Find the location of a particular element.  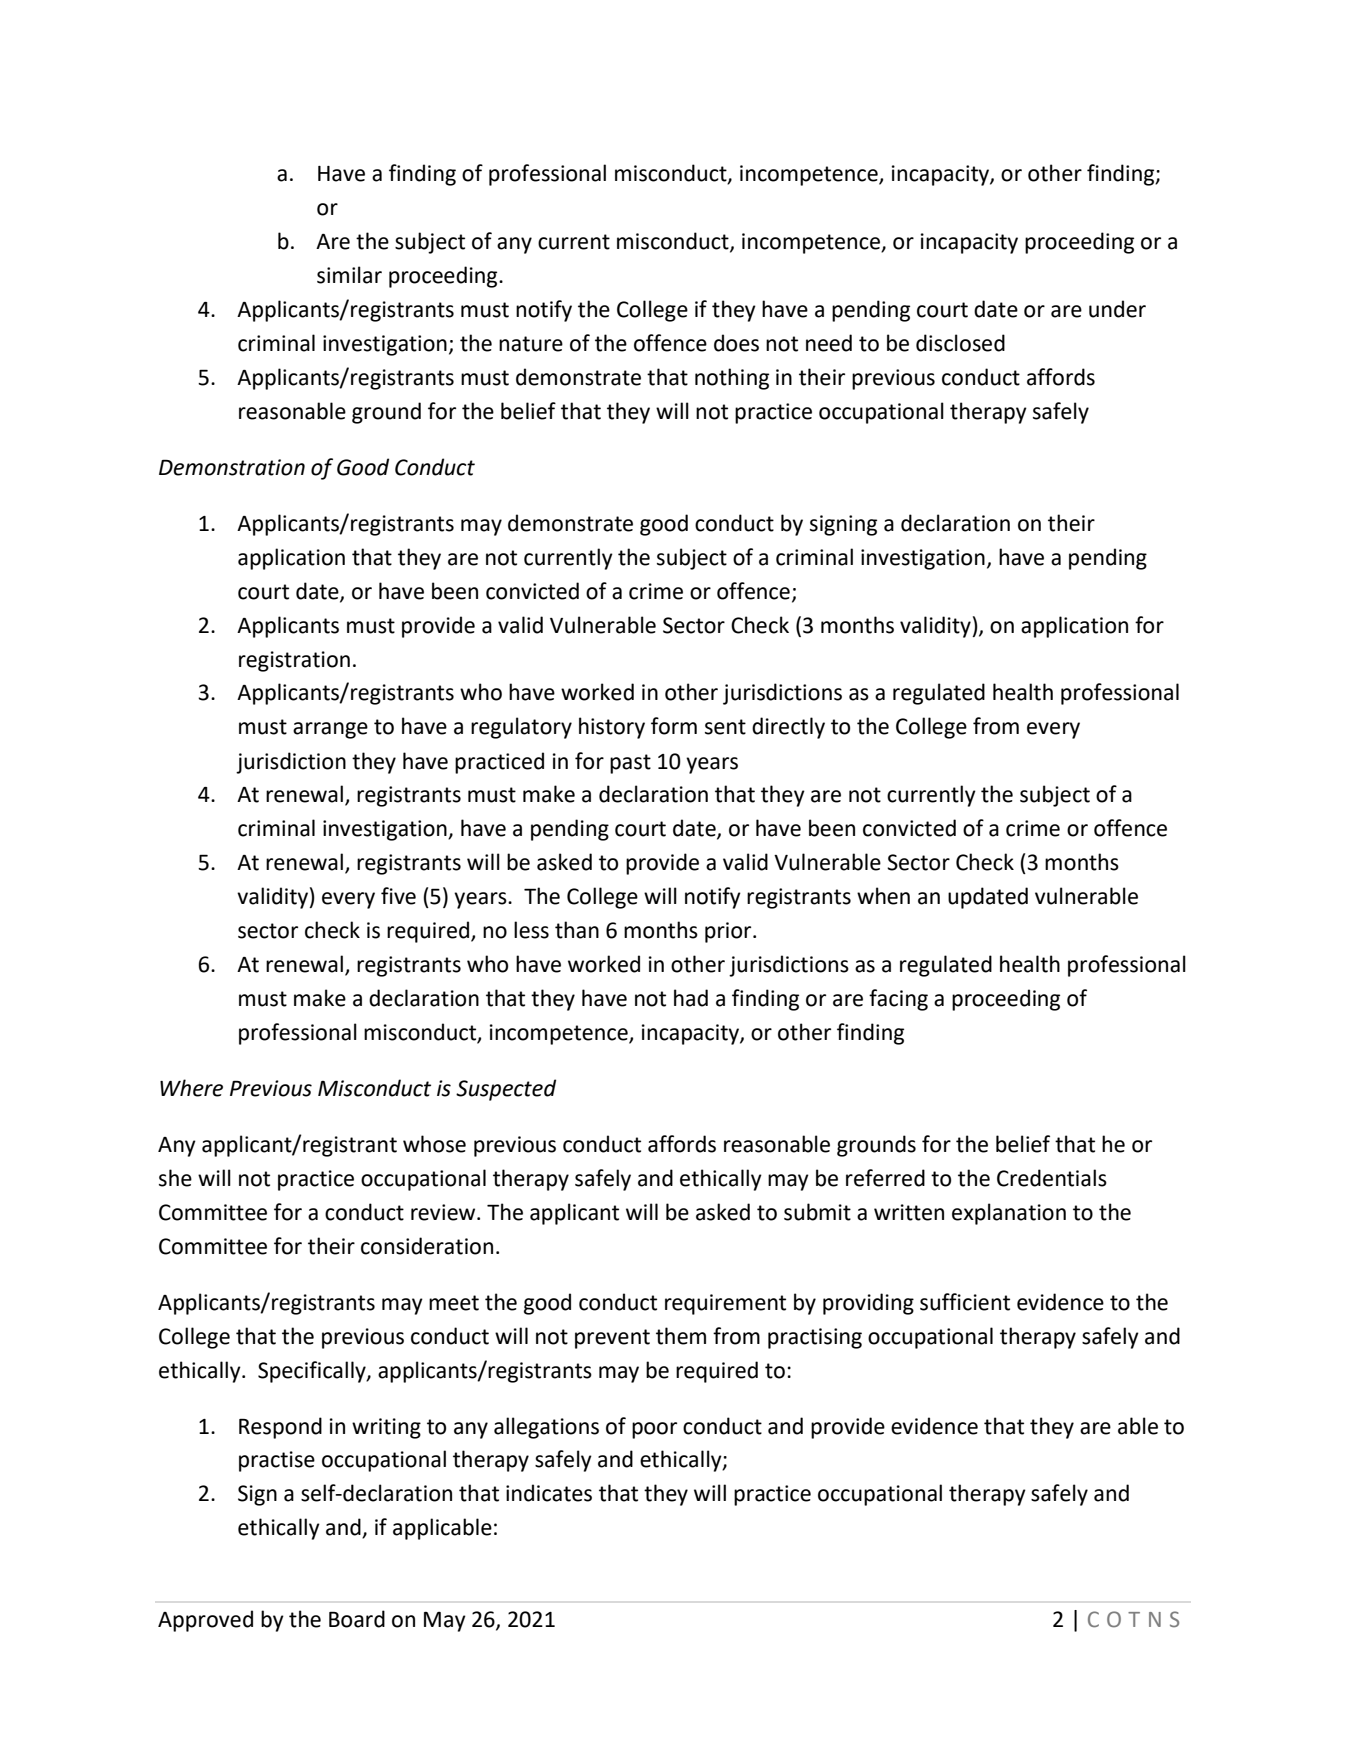

does is located at coordinates (736, 343).
